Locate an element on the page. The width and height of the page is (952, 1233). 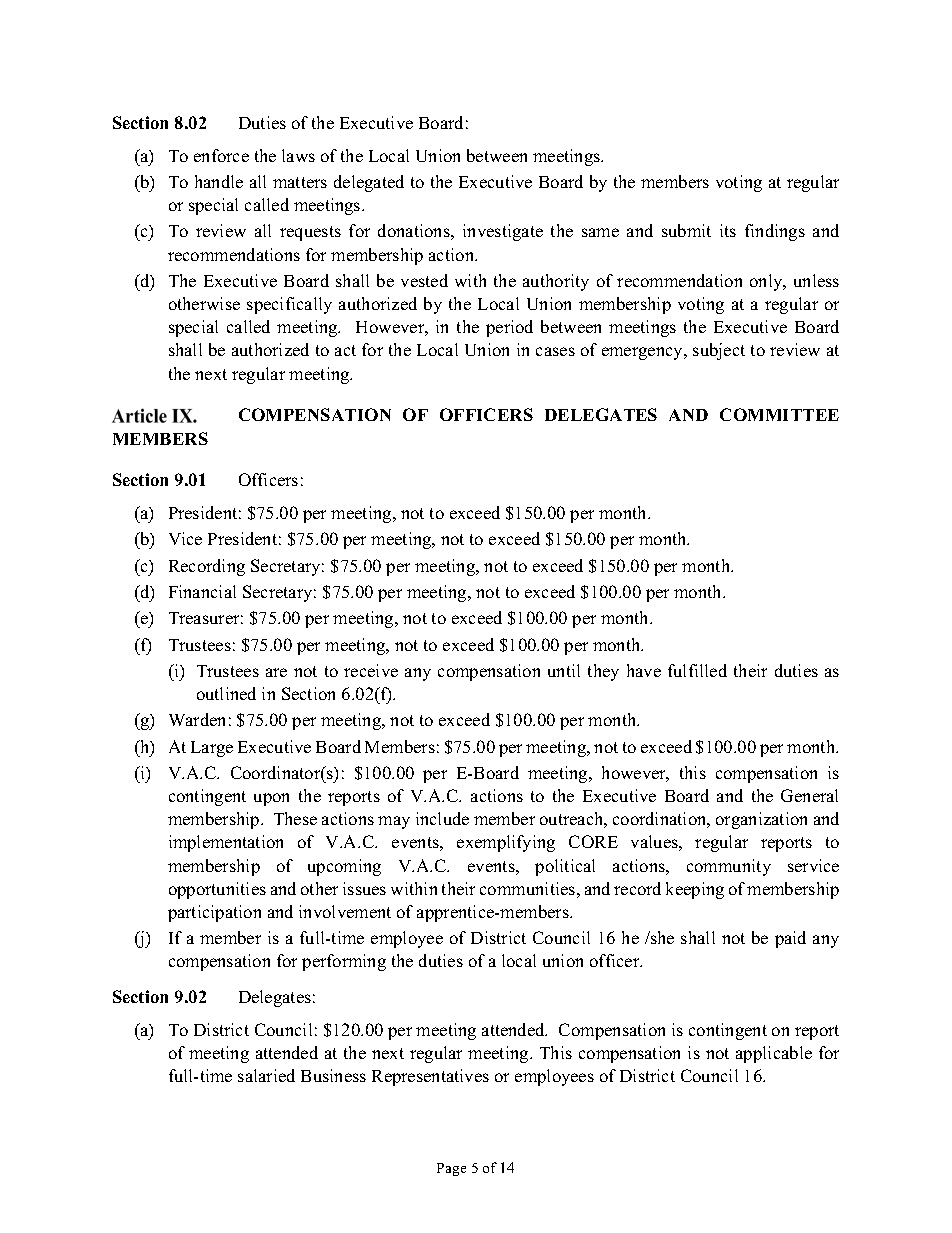
salaried is located at coordinates (266, 1075).
